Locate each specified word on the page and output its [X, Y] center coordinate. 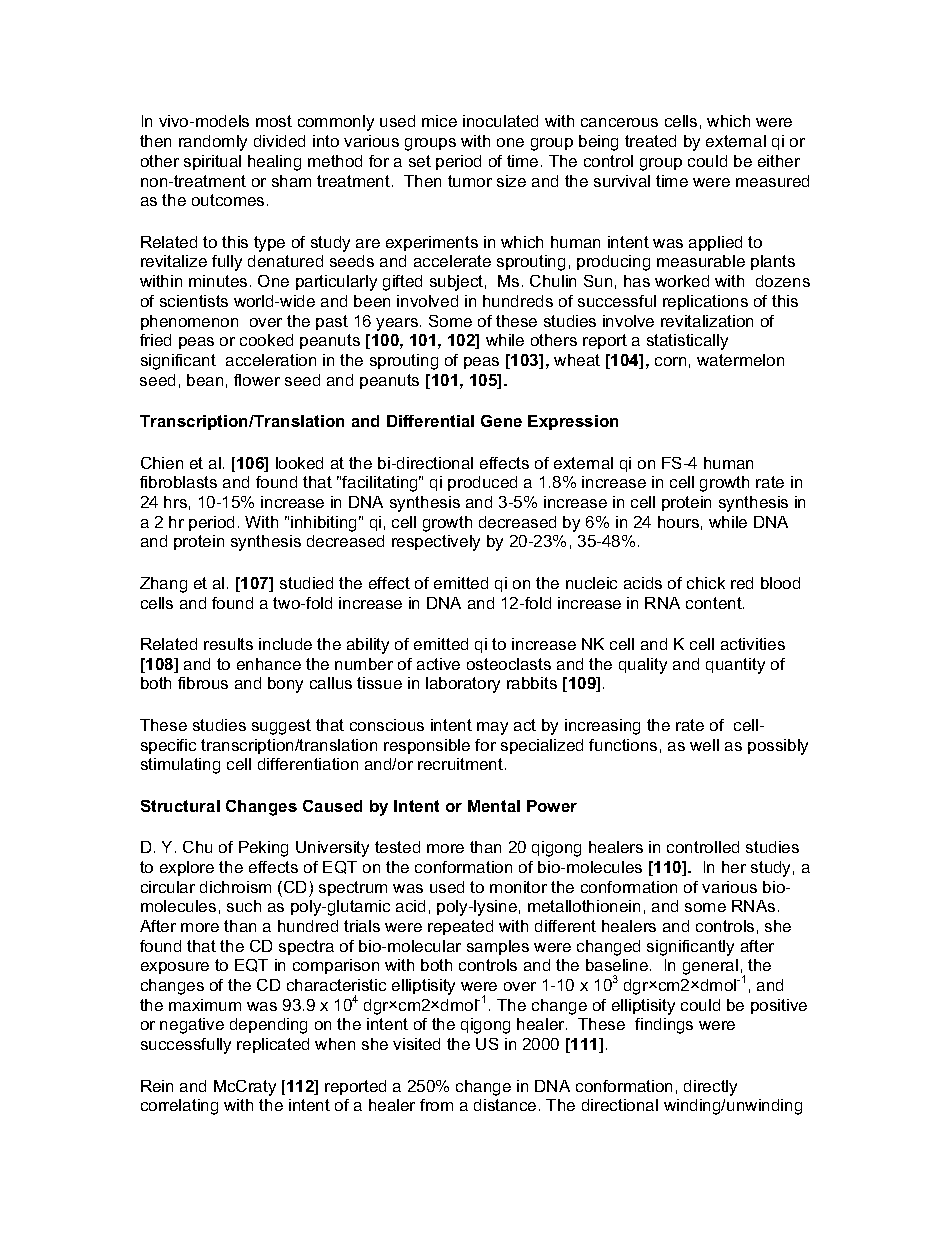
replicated [273, 1045]
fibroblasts [178, 482]
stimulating [180, 766]
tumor [470, 181]
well [704, 745]
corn [670, 361]
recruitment [462, 764]
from [436, 1105]
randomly [213, 143]
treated [650, 141]
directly [710, 1088]
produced [482, 483]
